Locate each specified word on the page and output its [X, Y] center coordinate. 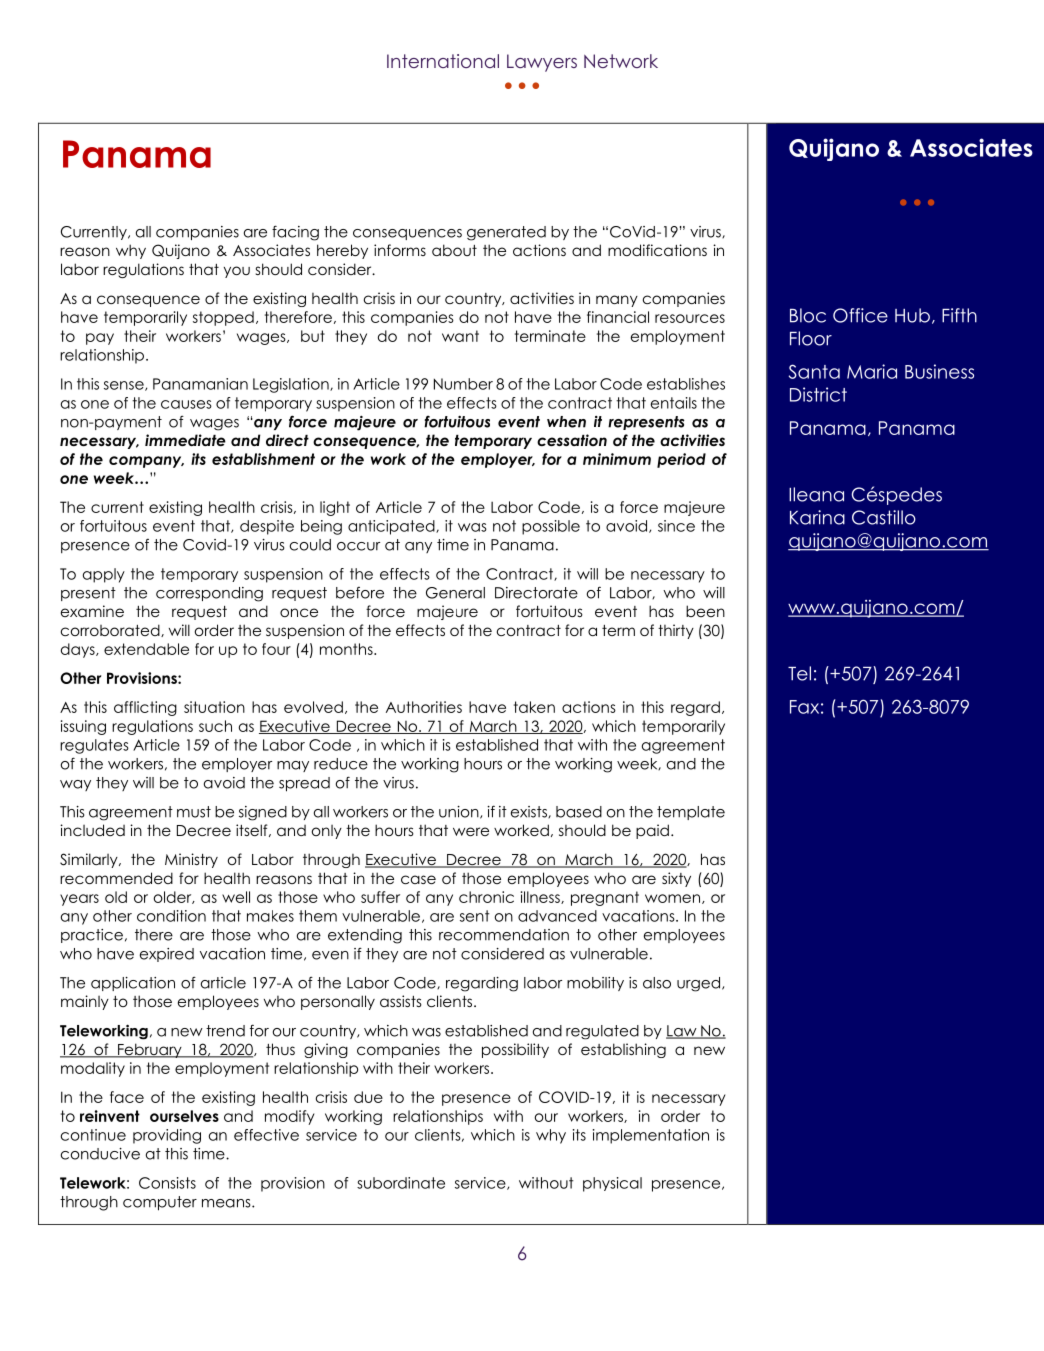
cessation [572, 440]
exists [530, 812]
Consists [167, 1183]
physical [612, 1184]
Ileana [816, 494]
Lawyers [542, 63]
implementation [651, 1136]
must [194, 812]
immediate [185, 440]
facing [295, 233]
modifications [657, 250]
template [691, 813]
